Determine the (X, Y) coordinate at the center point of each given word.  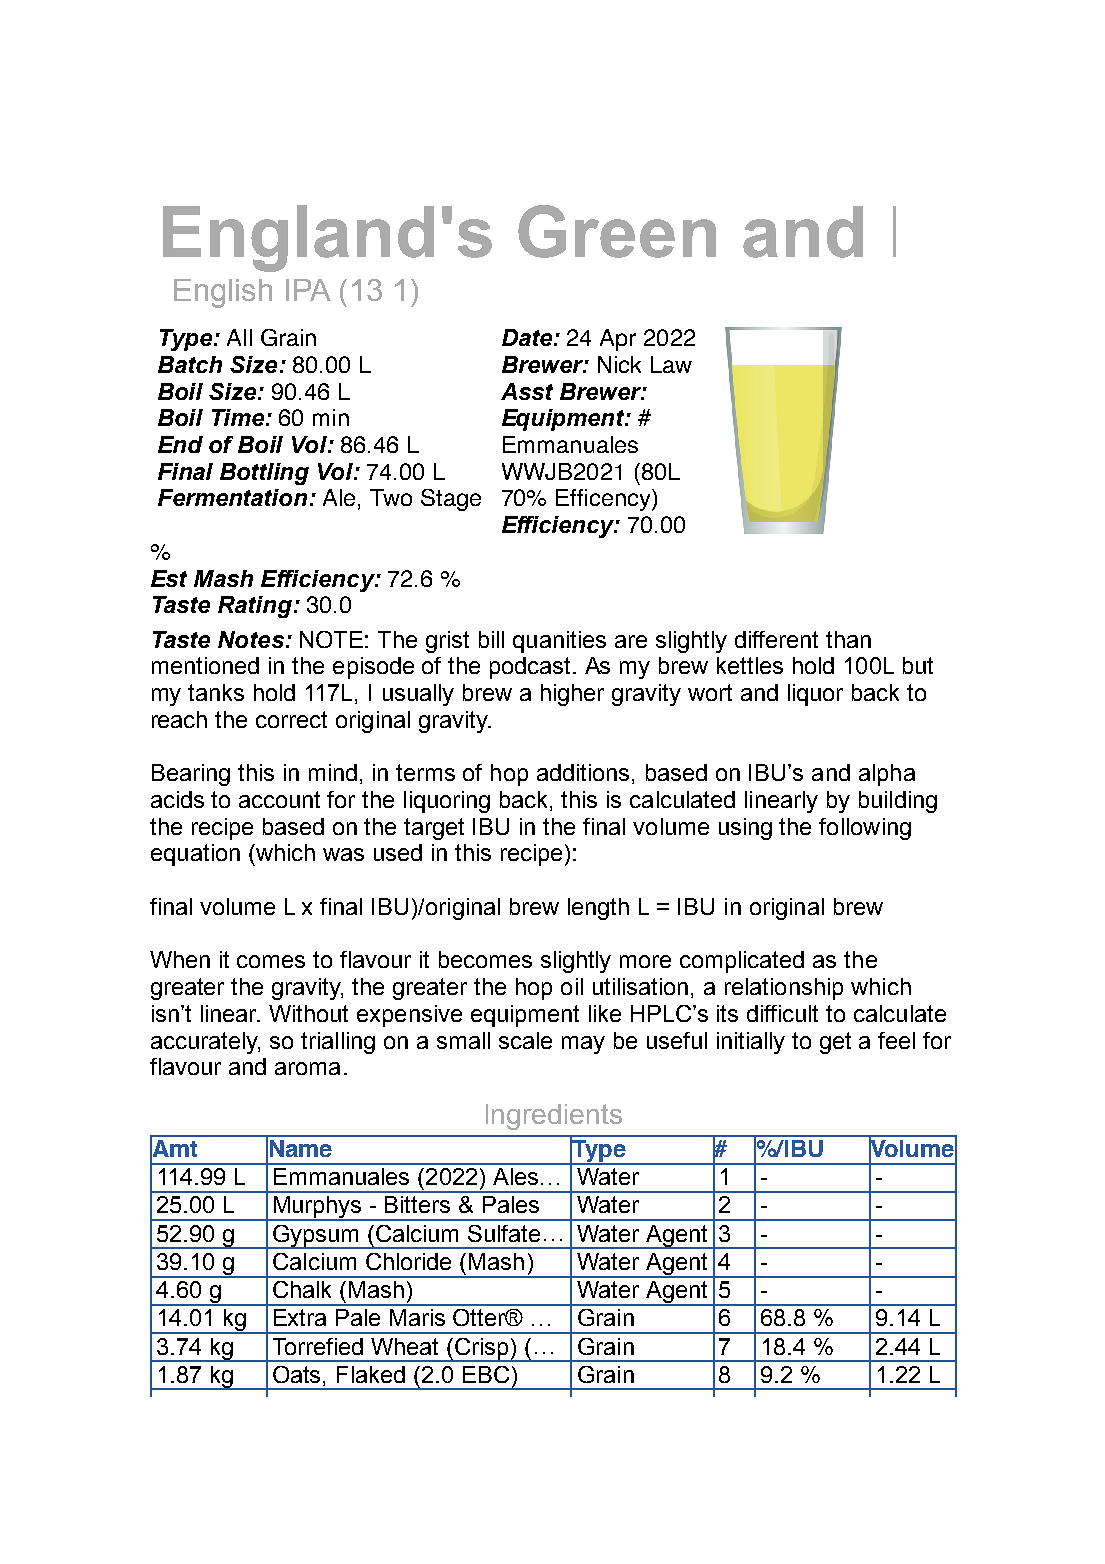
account (279, 799)
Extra (300, 1317)
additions (583, 772)
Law (671, 364)
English (223, 293)
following (865, 829)
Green (617, 231)
